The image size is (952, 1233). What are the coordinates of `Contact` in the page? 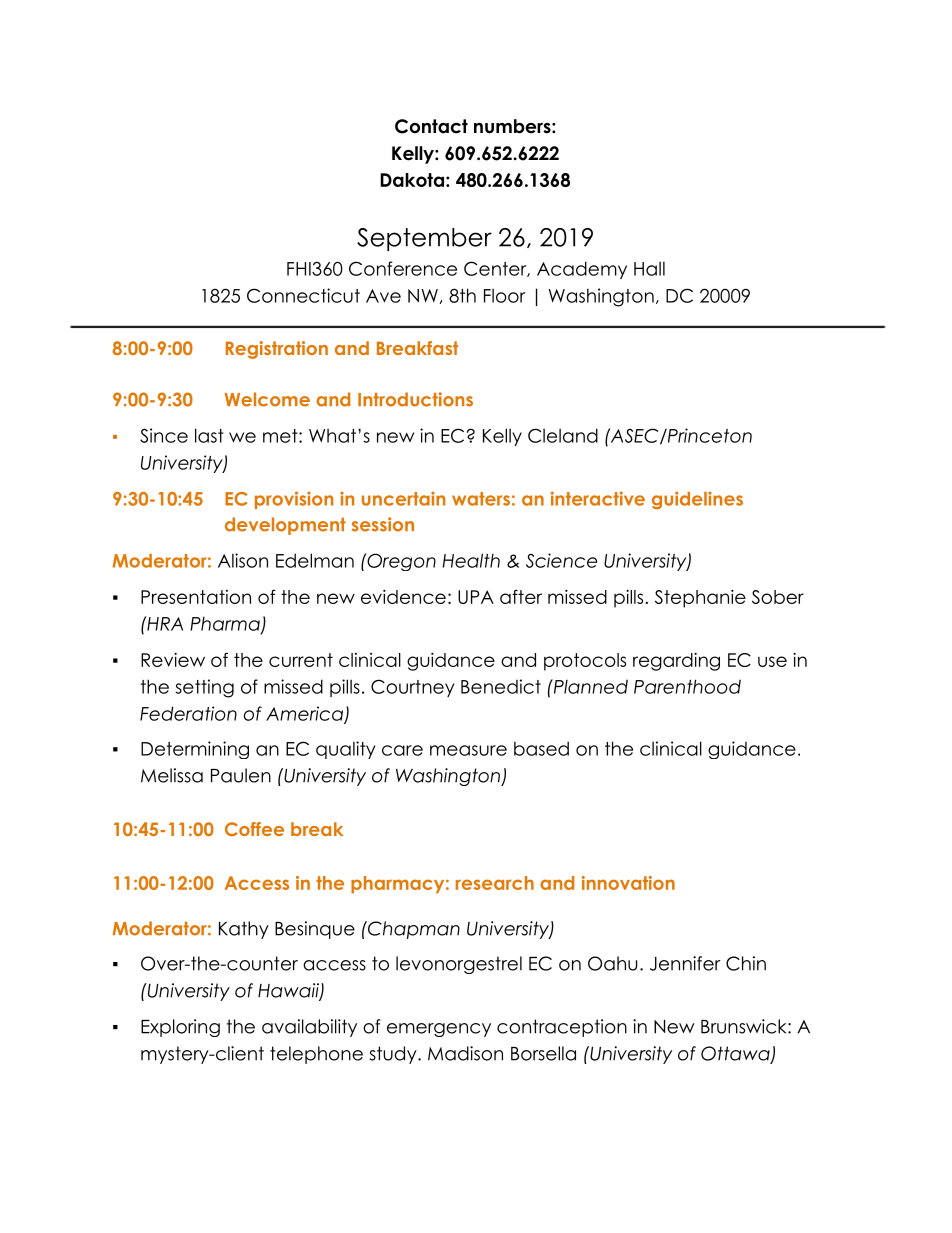 It's located at (431, 126).
